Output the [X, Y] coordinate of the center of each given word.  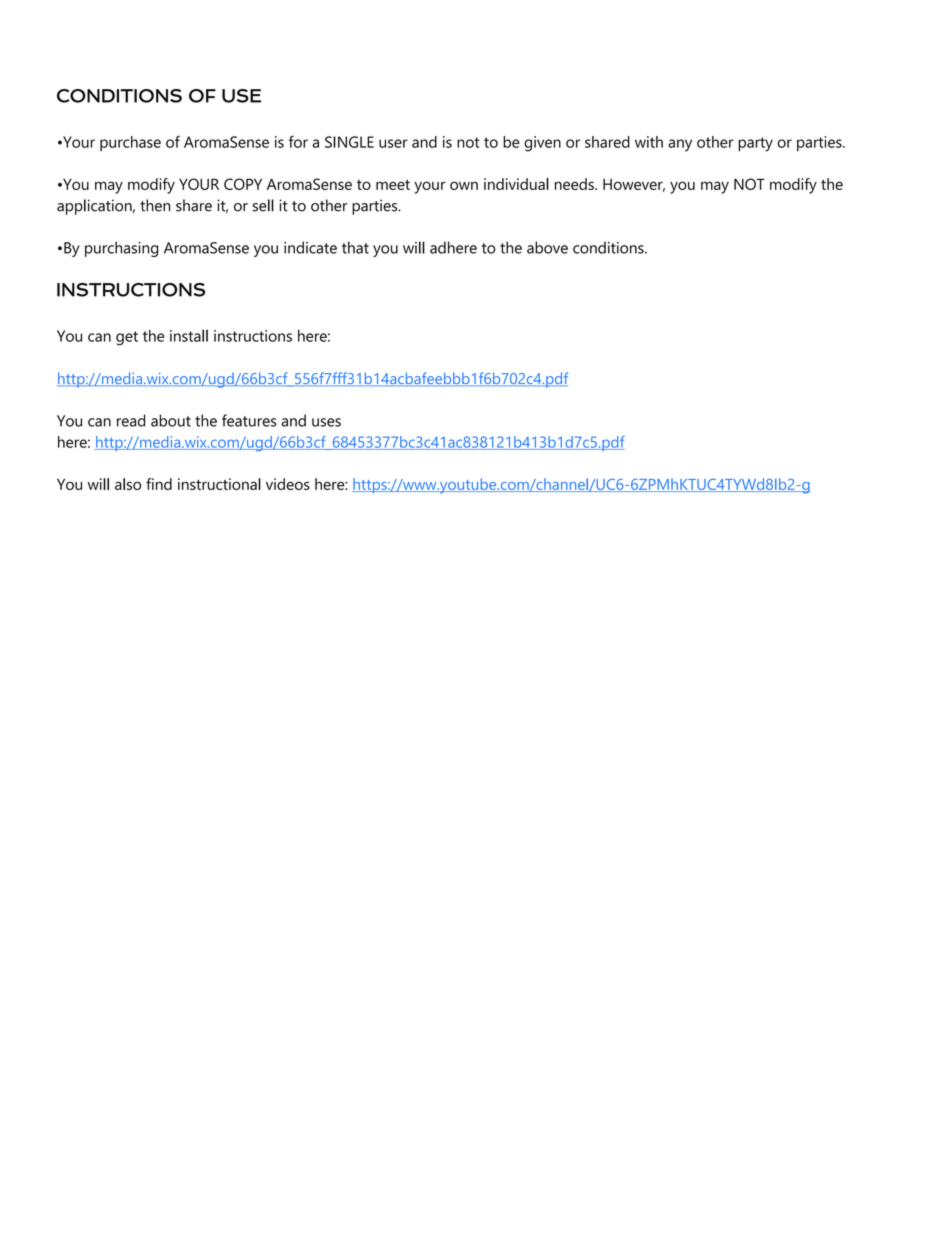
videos [288, 484]
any [680, 145]
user [393, 143]
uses [326, 422]
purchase [130, 143]
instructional [219, 484]
